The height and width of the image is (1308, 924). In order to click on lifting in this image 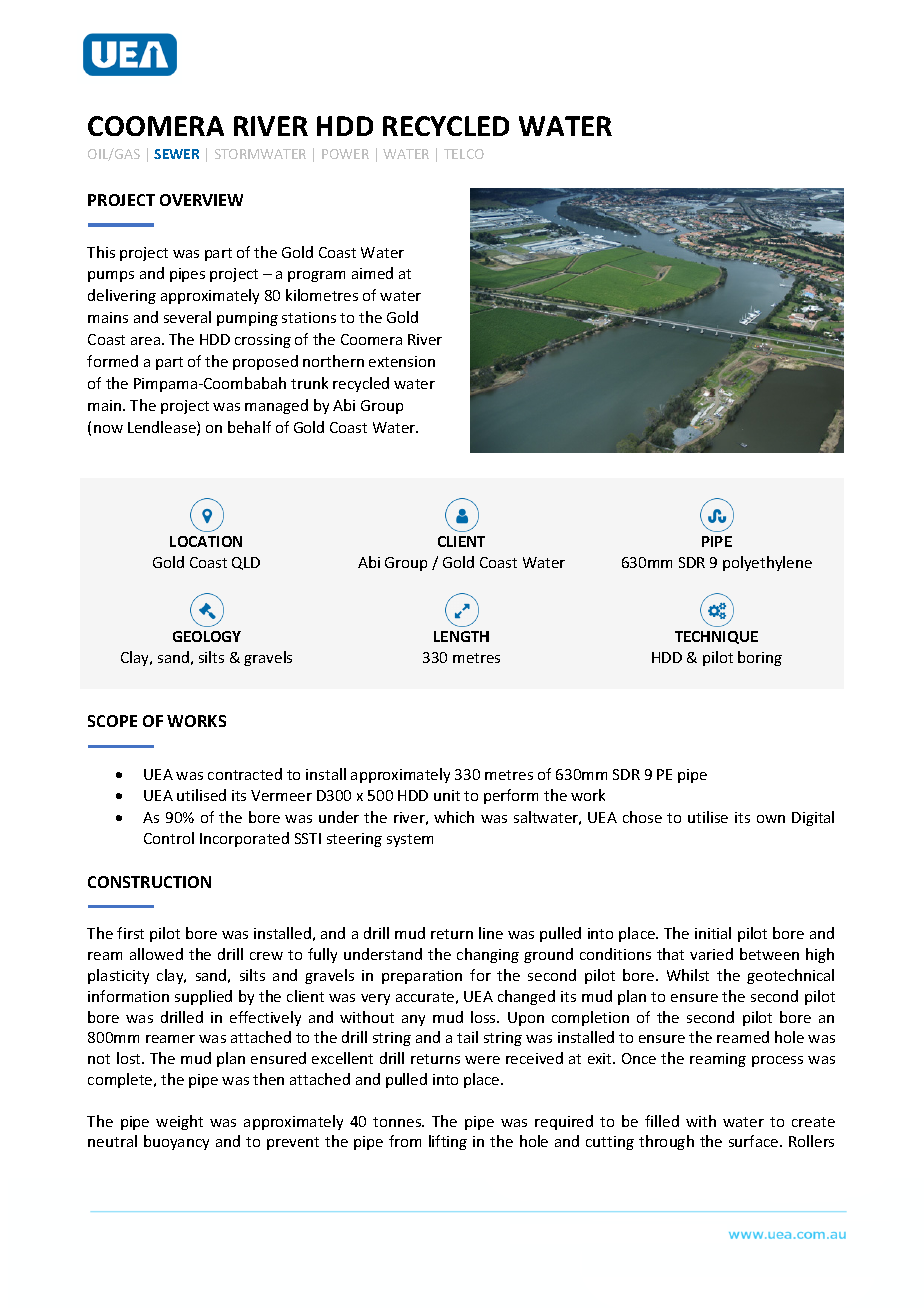, I will do `click(448, 1142)`.
